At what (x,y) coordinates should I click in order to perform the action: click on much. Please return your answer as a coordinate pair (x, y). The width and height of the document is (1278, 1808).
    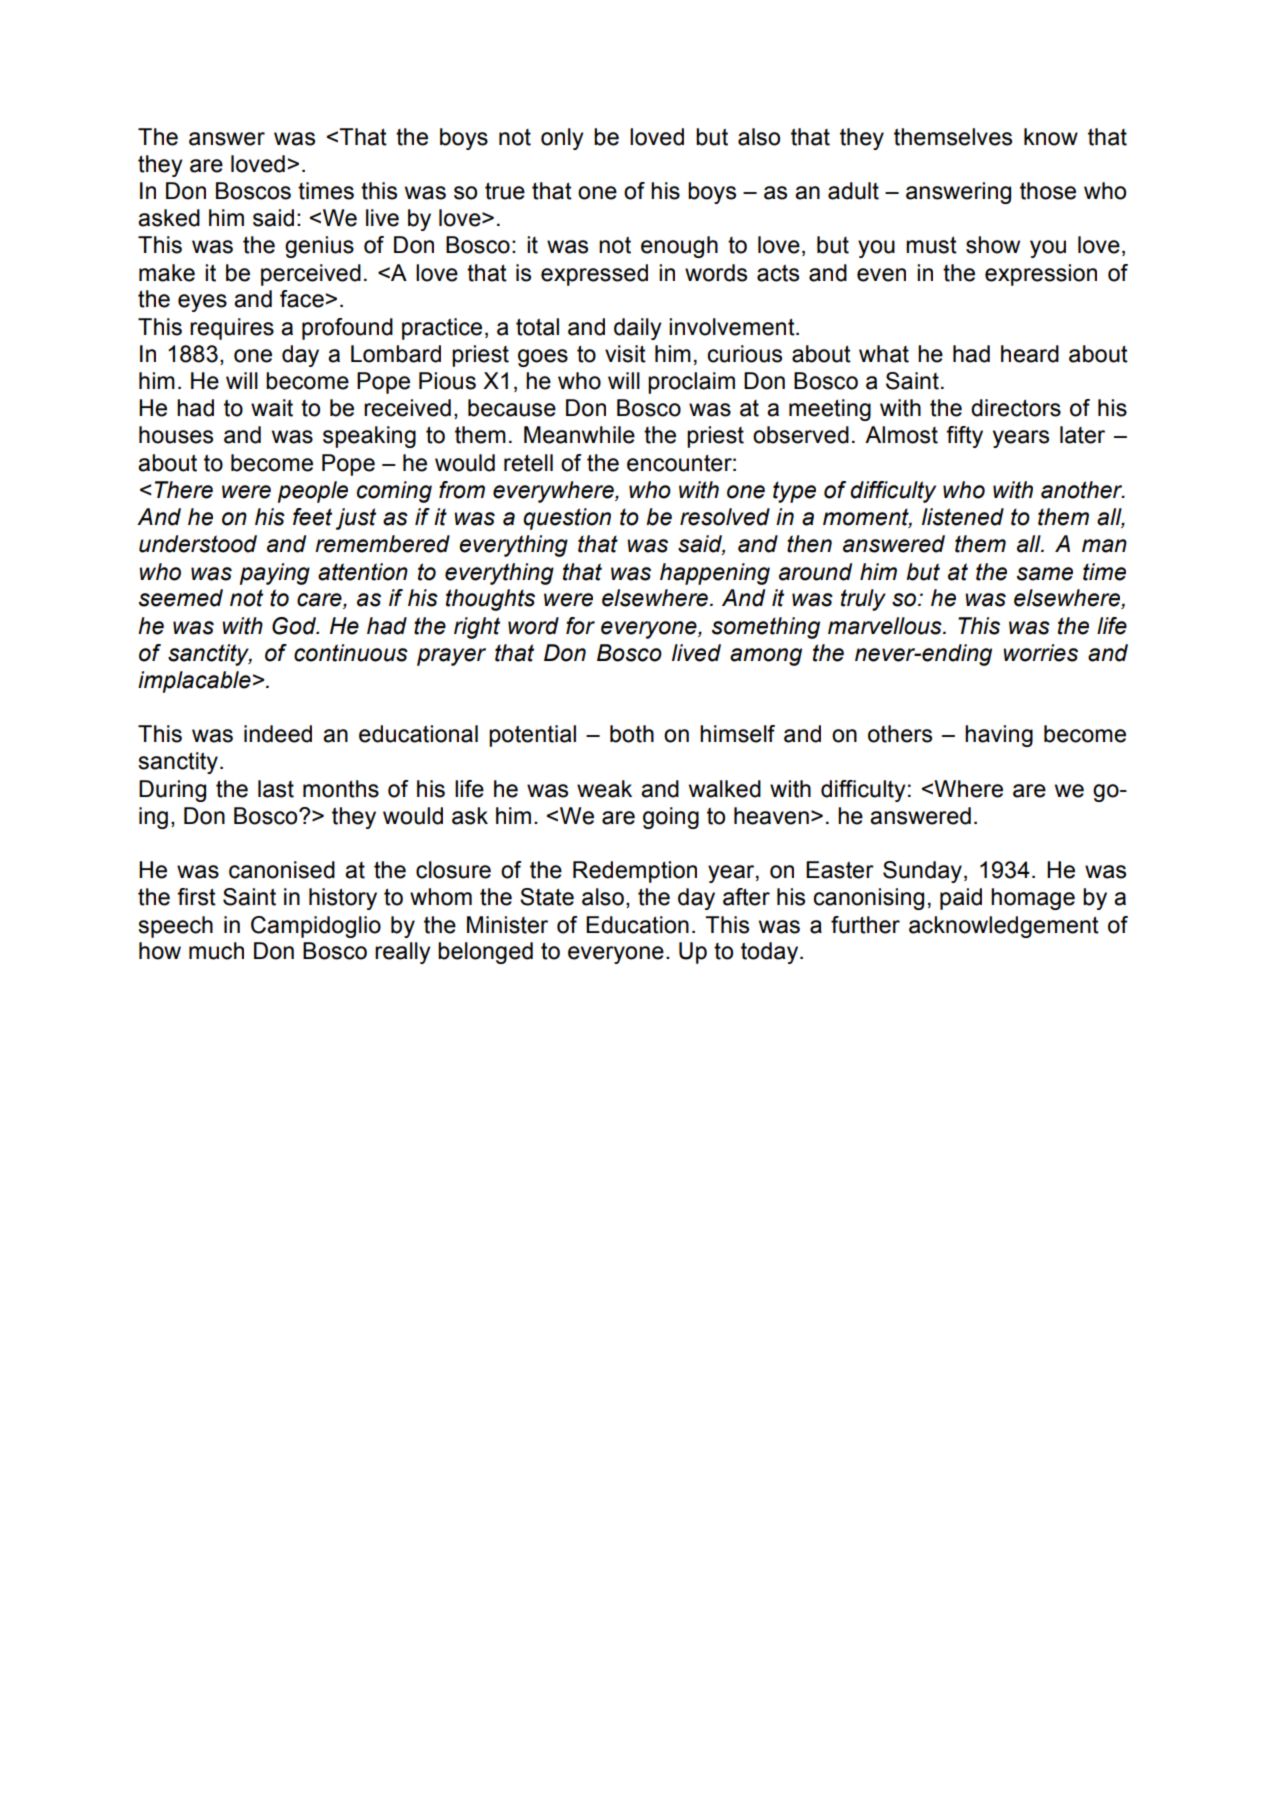
    Looking at the image, I should click on (216, 951).
